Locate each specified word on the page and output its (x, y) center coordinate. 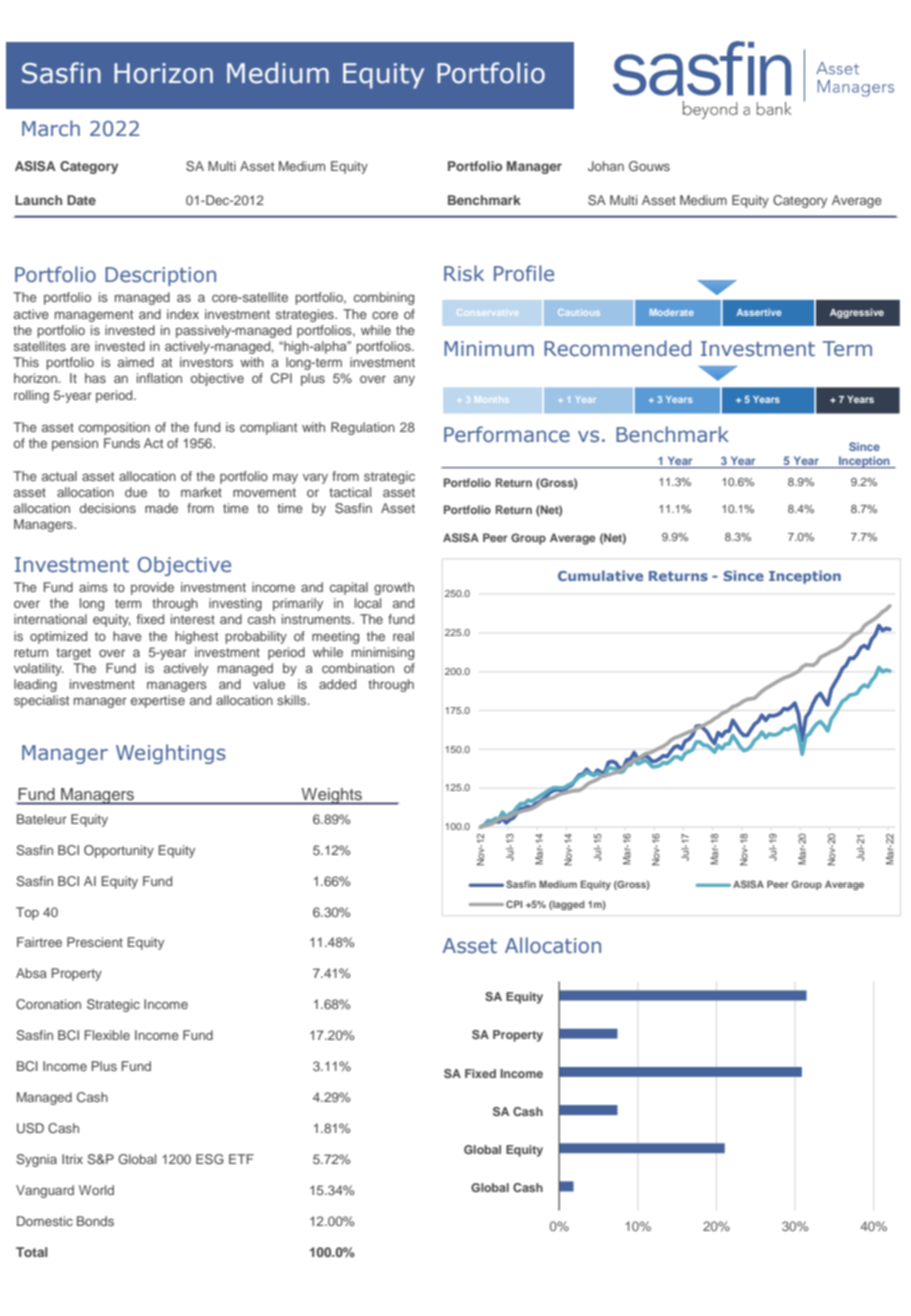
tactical (350, 492)
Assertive (759, 312)
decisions (107, 508)
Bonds (95, 1221)
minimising (383, 653)
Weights (331, 796)
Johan (606, 166)
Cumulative (600, 575)
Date (81, 200)
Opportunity (119, 851)
